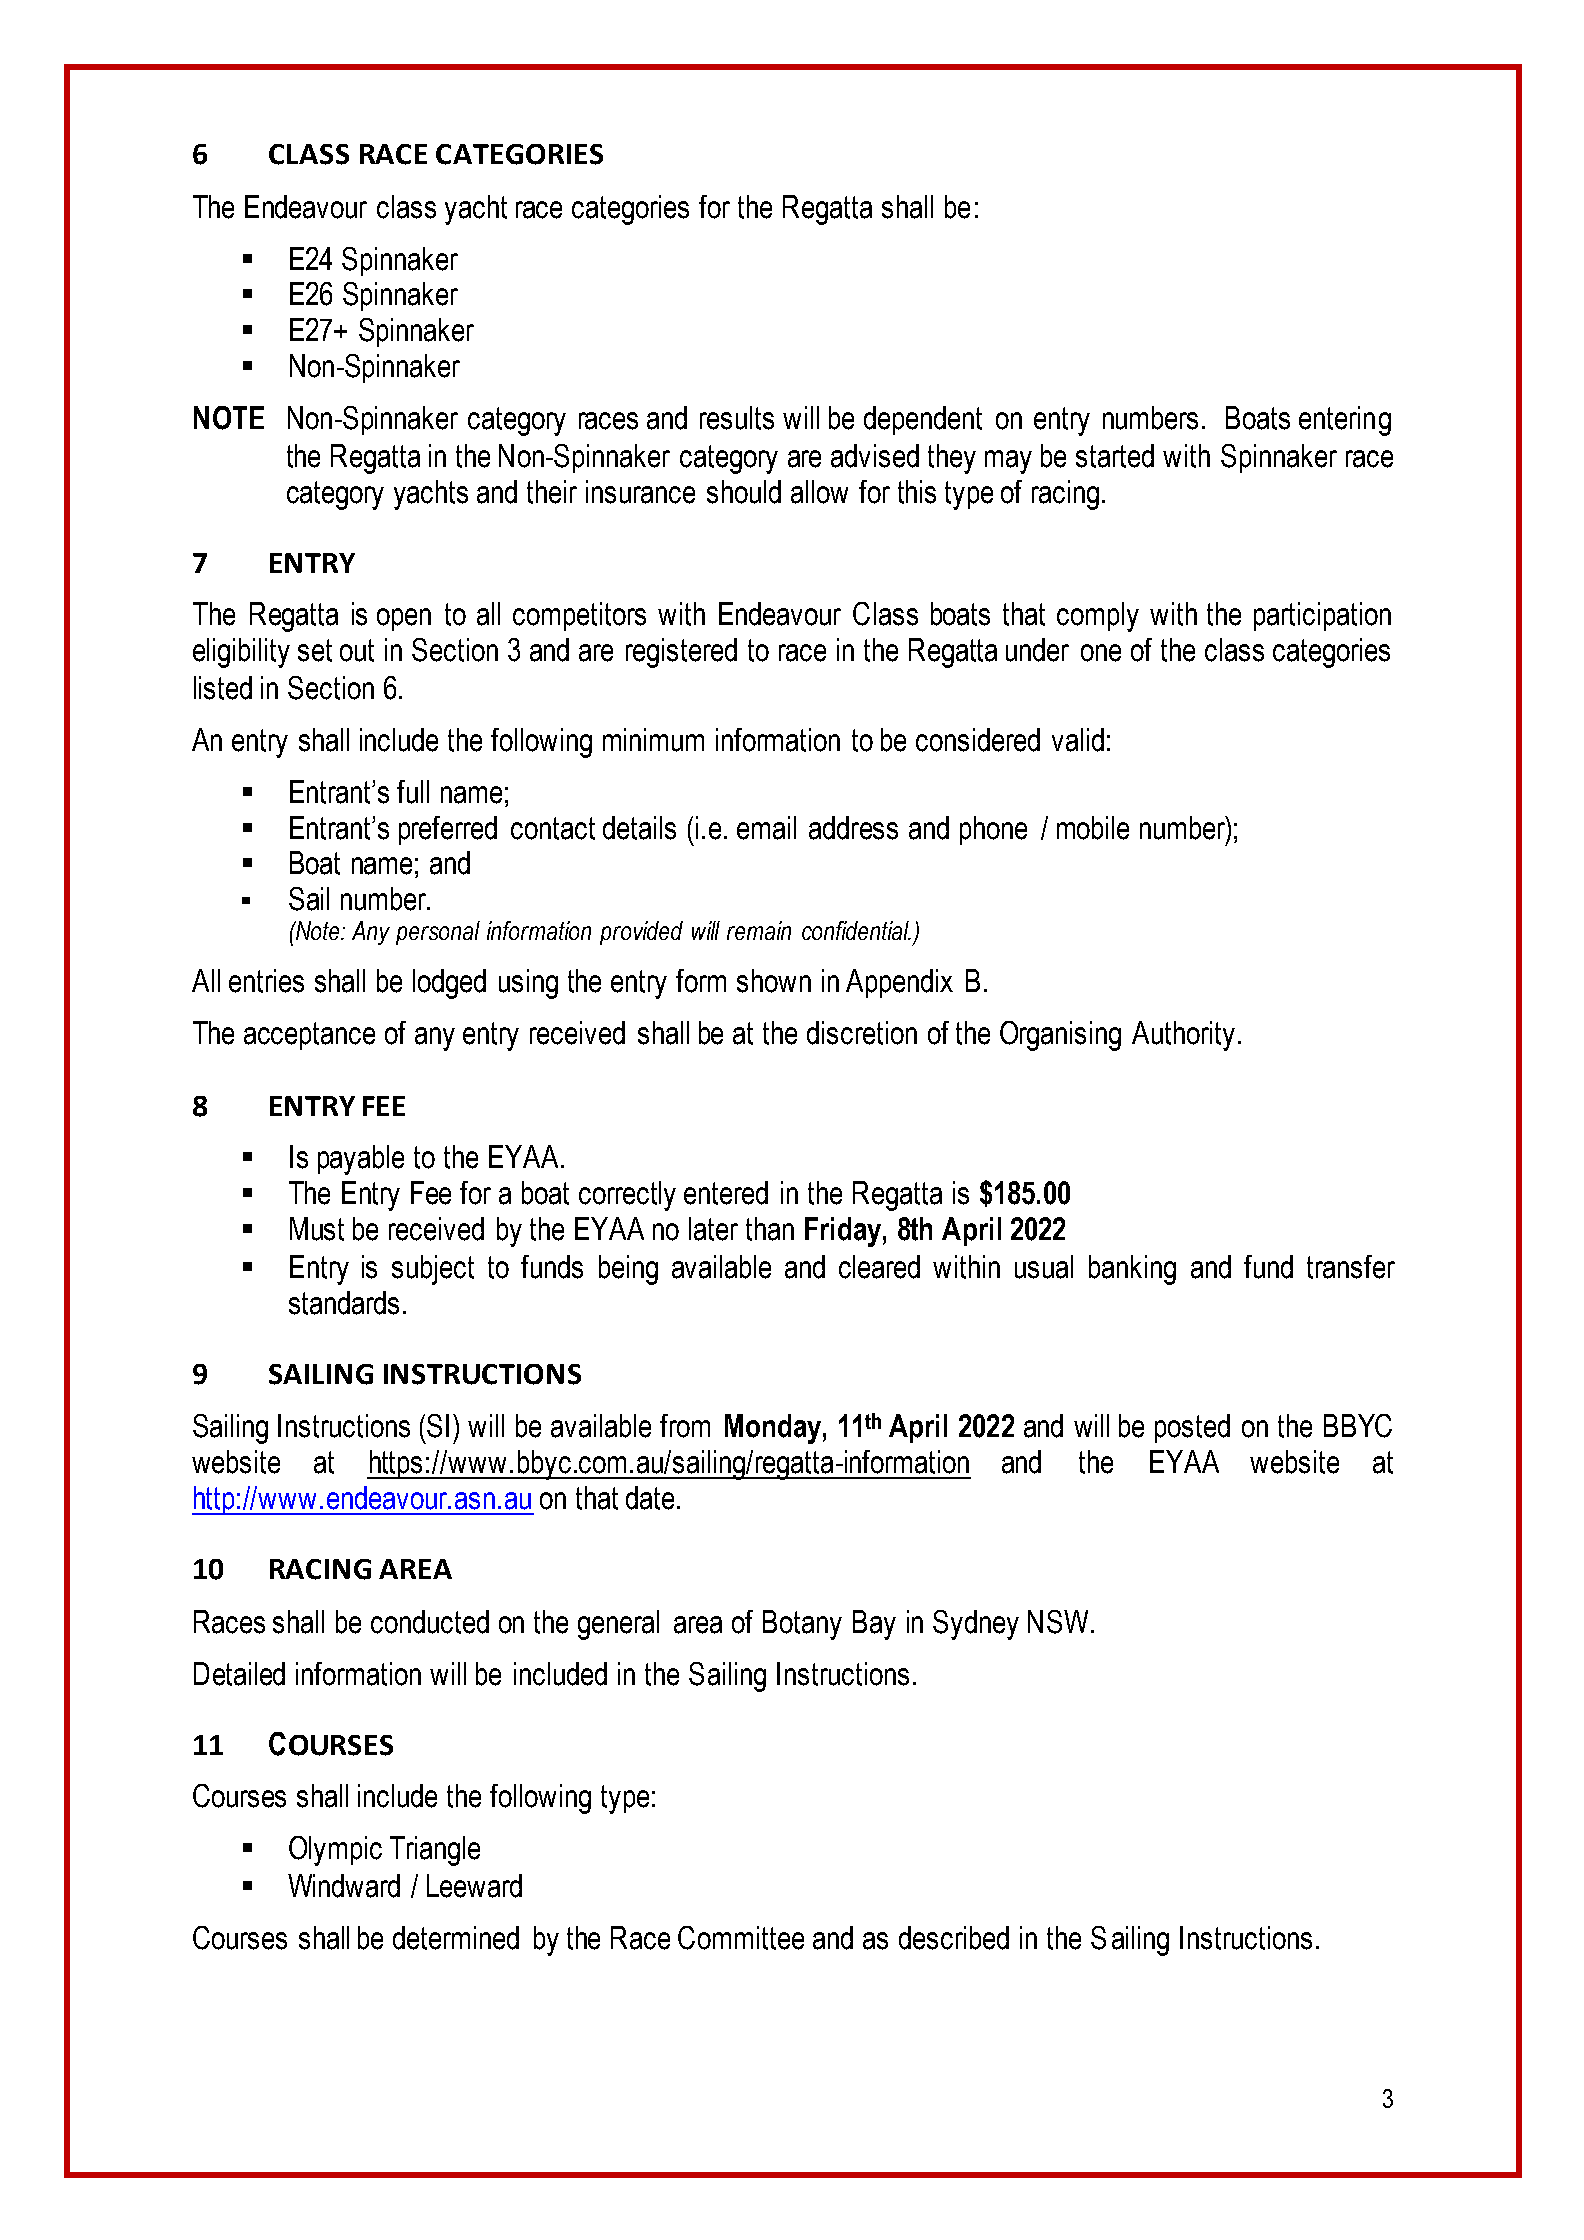  What do you see at coordinates (726, 1193) in the document?
I see `entered` at bounding box center [726, 1193].
